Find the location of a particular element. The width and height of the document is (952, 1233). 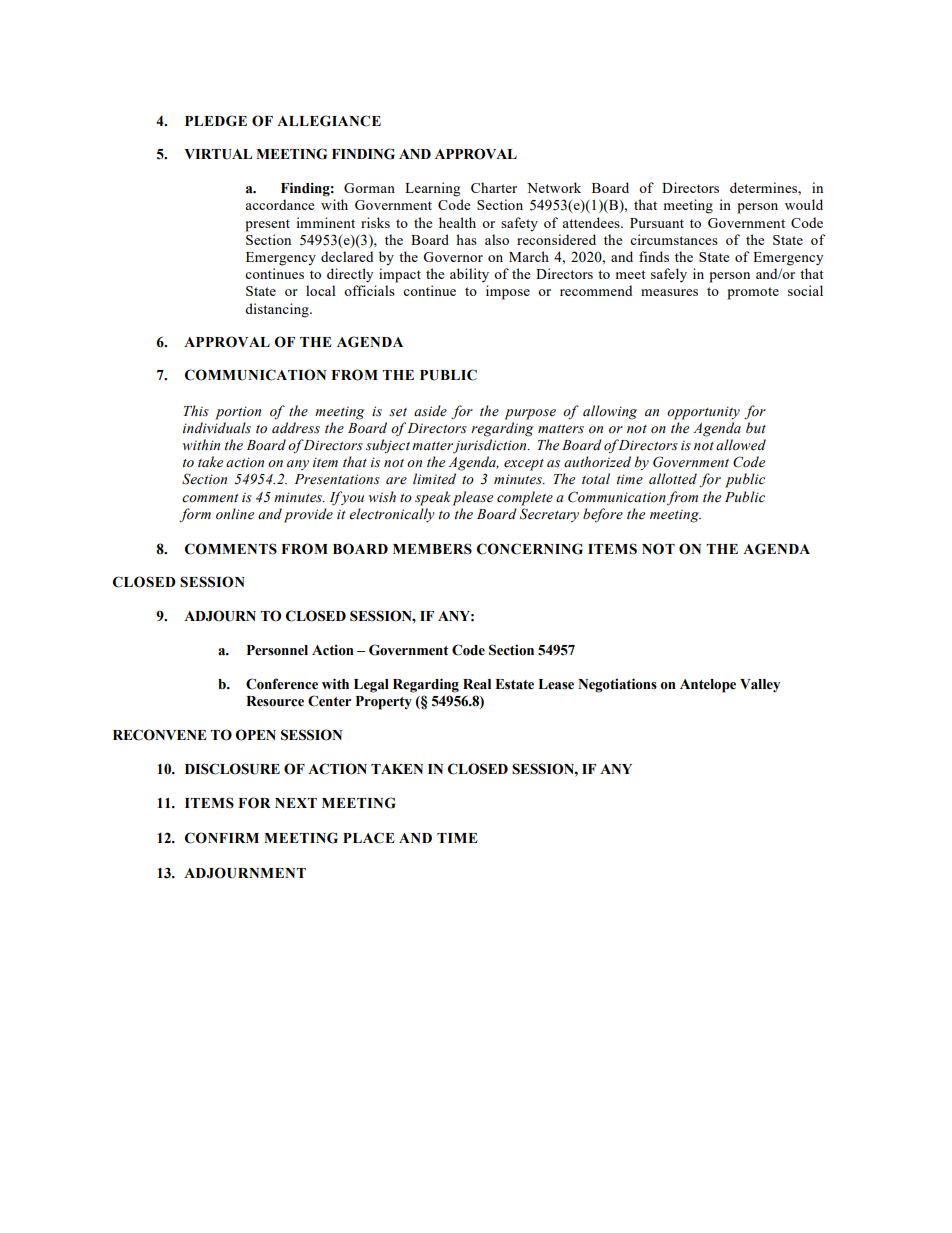

opportunity is located at coordinates (703, 413).
